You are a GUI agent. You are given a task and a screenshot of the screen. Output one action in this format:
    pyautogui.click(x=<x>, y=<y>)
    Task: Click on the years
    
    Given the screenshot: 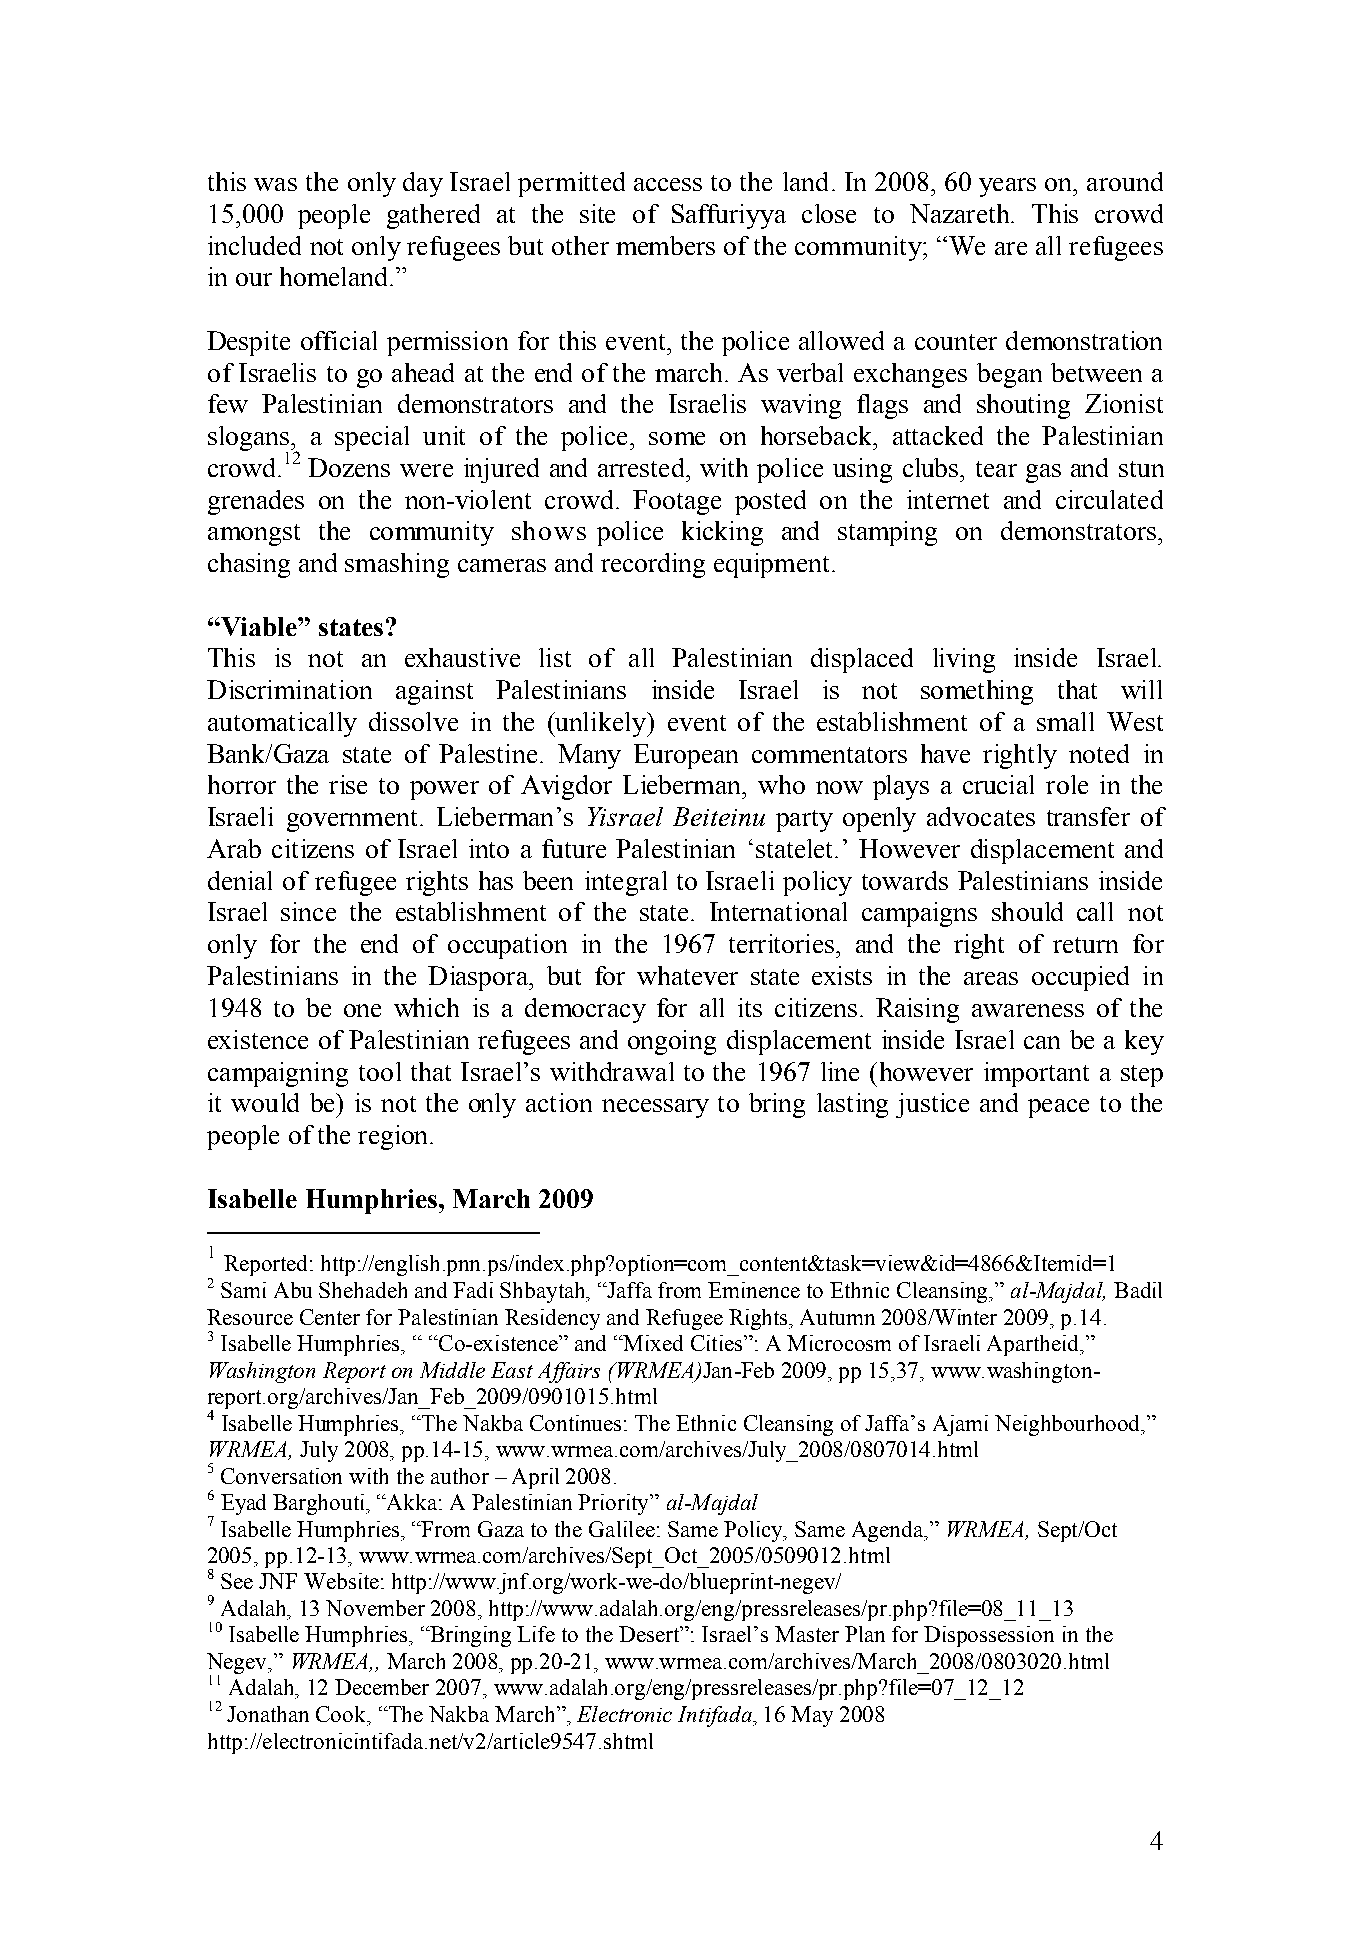 What is the action you would take?
    pyautogui.click(x=1007, y=187)
